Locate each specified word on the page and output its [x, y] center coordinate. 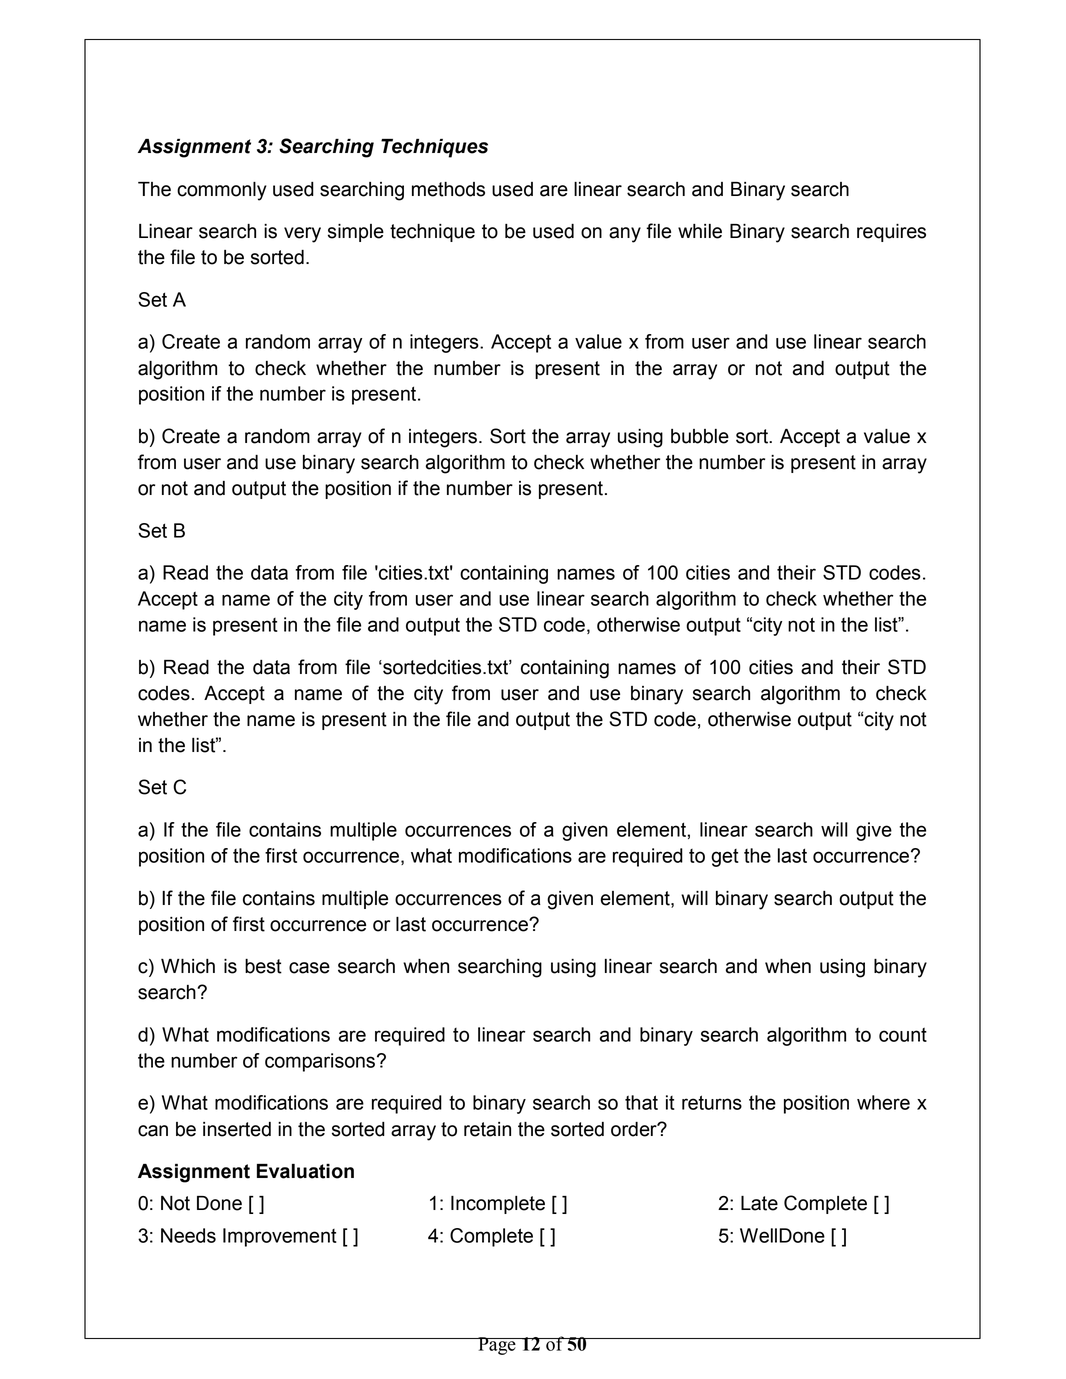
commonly [222, 191]
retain [487, 1129]
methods [448, 189]
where [883, 1102]
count [903, 1035]
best [263, 966]
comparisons [320, 1062]
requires [891, 233]
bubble [700, 436]
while [700, 231]
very [302, 235]
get [725, 858]
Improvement [280, 1237]
